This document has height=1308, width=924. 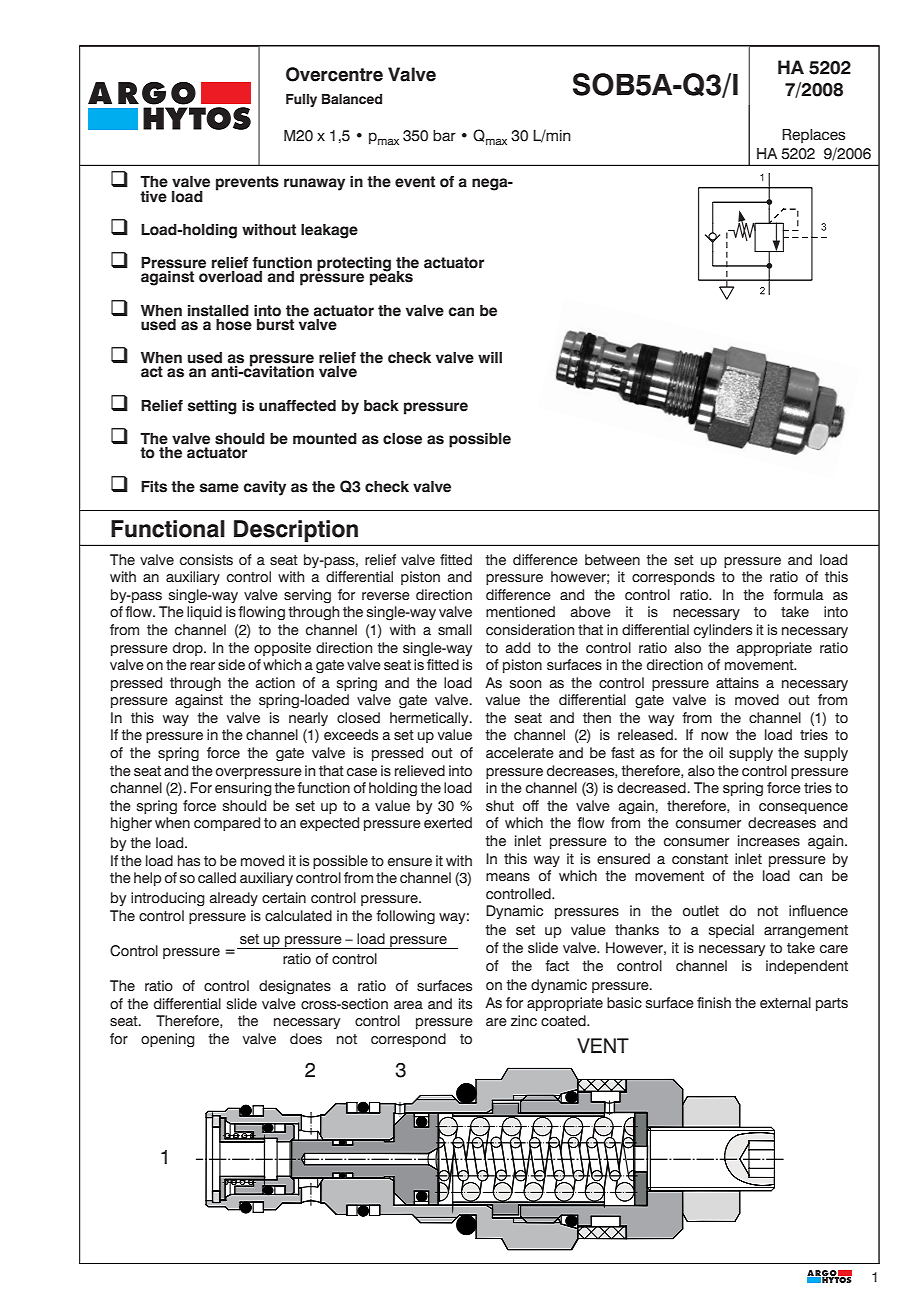 What do you see at coordinates (714, 736) in the document?
I see `now` at bounding box center [714, 736].
